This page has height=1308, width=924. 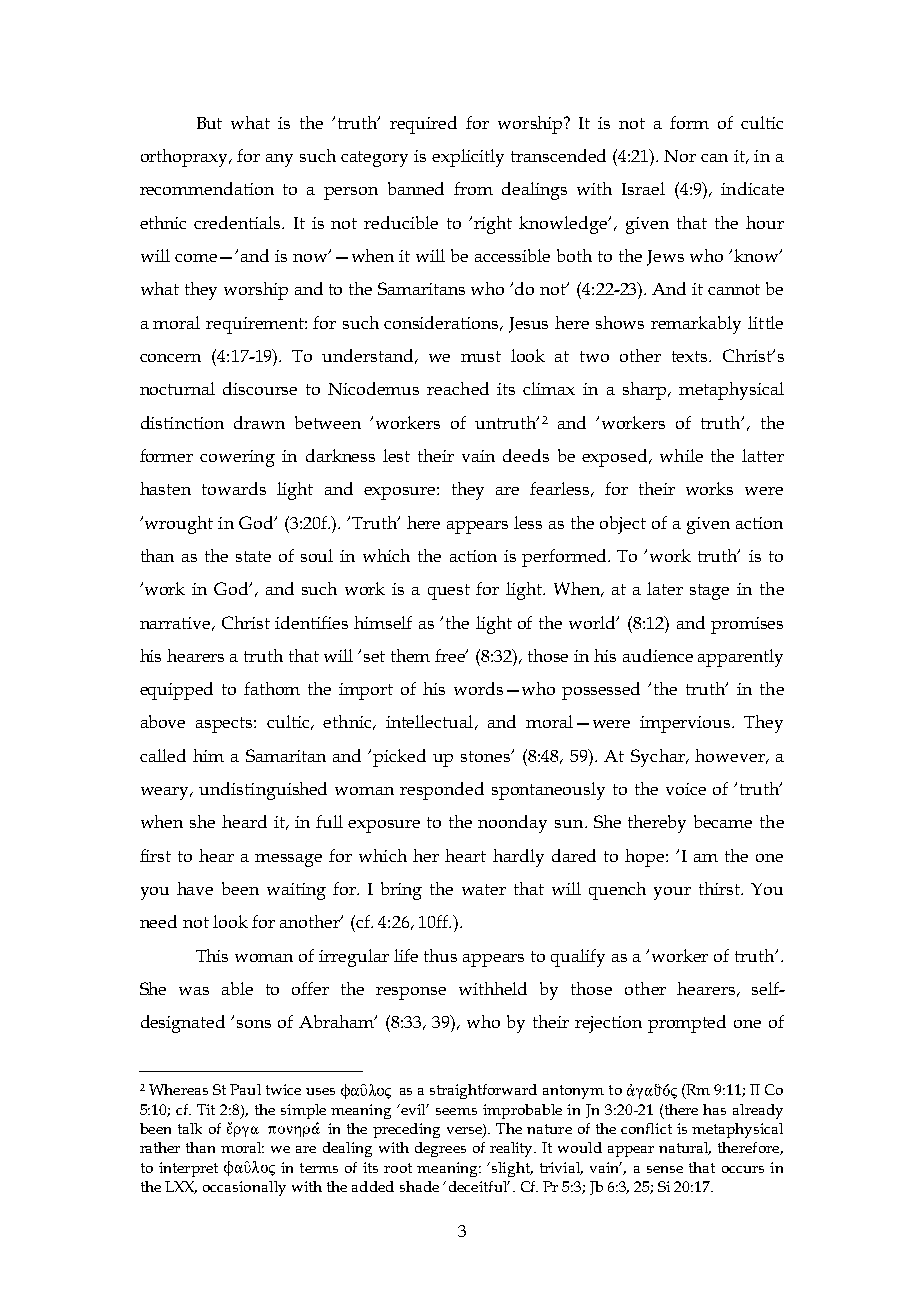 What do you see at coordinates (481, 356) in the page?
I see `must` at bounding box center [481, 356].
